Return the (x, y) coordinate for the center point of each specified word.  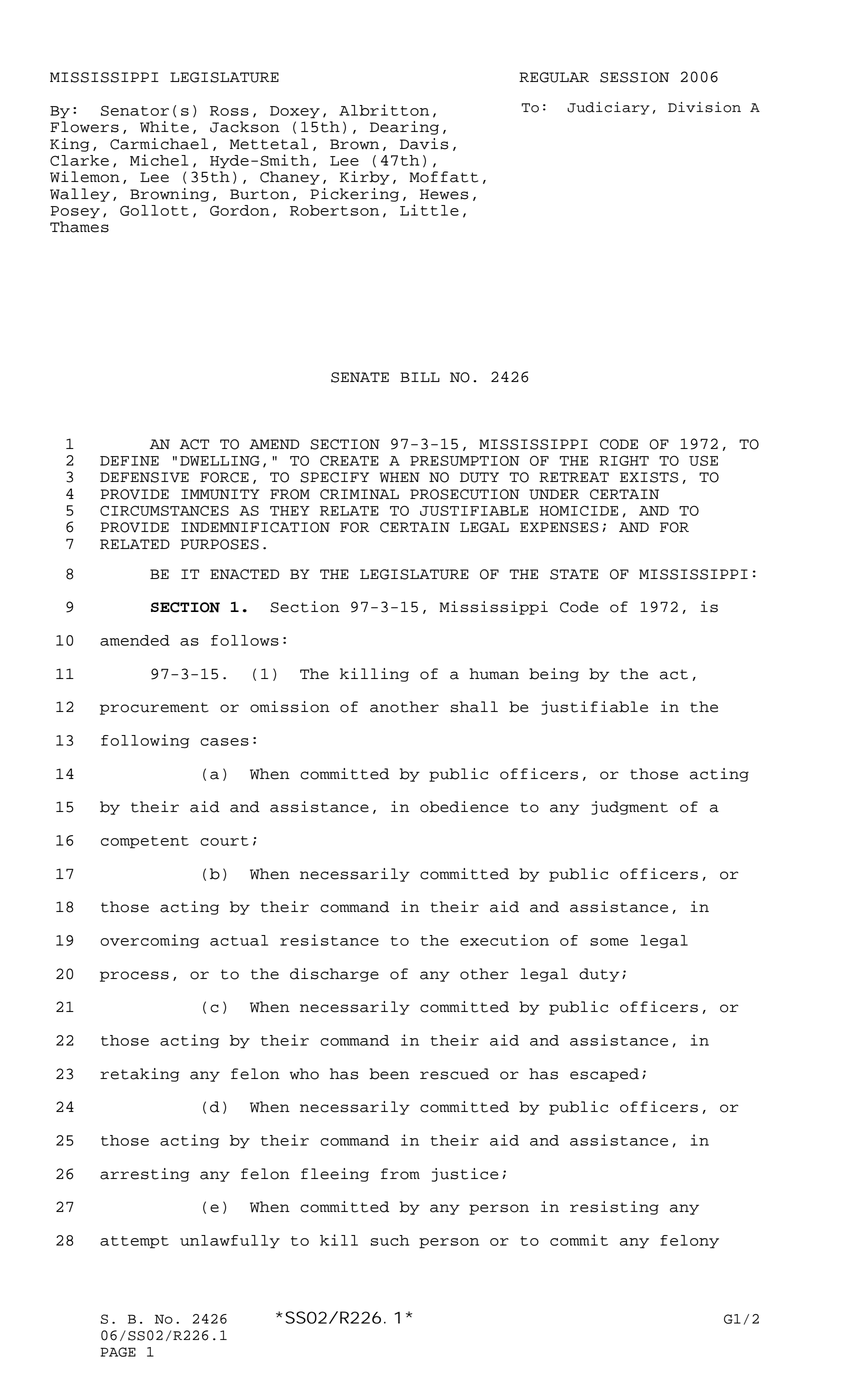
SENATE (360, 377)
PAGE (118, 1352)
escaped (604, 1075)
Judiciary (608, 108)
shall (474, 707)
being (554, 675)
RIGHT (624, 460)
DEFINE (129, 461)
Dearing (404, 128)
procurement (154, 708)
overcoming (149, 941)
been (389, 1074)
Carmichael (159, 144)
